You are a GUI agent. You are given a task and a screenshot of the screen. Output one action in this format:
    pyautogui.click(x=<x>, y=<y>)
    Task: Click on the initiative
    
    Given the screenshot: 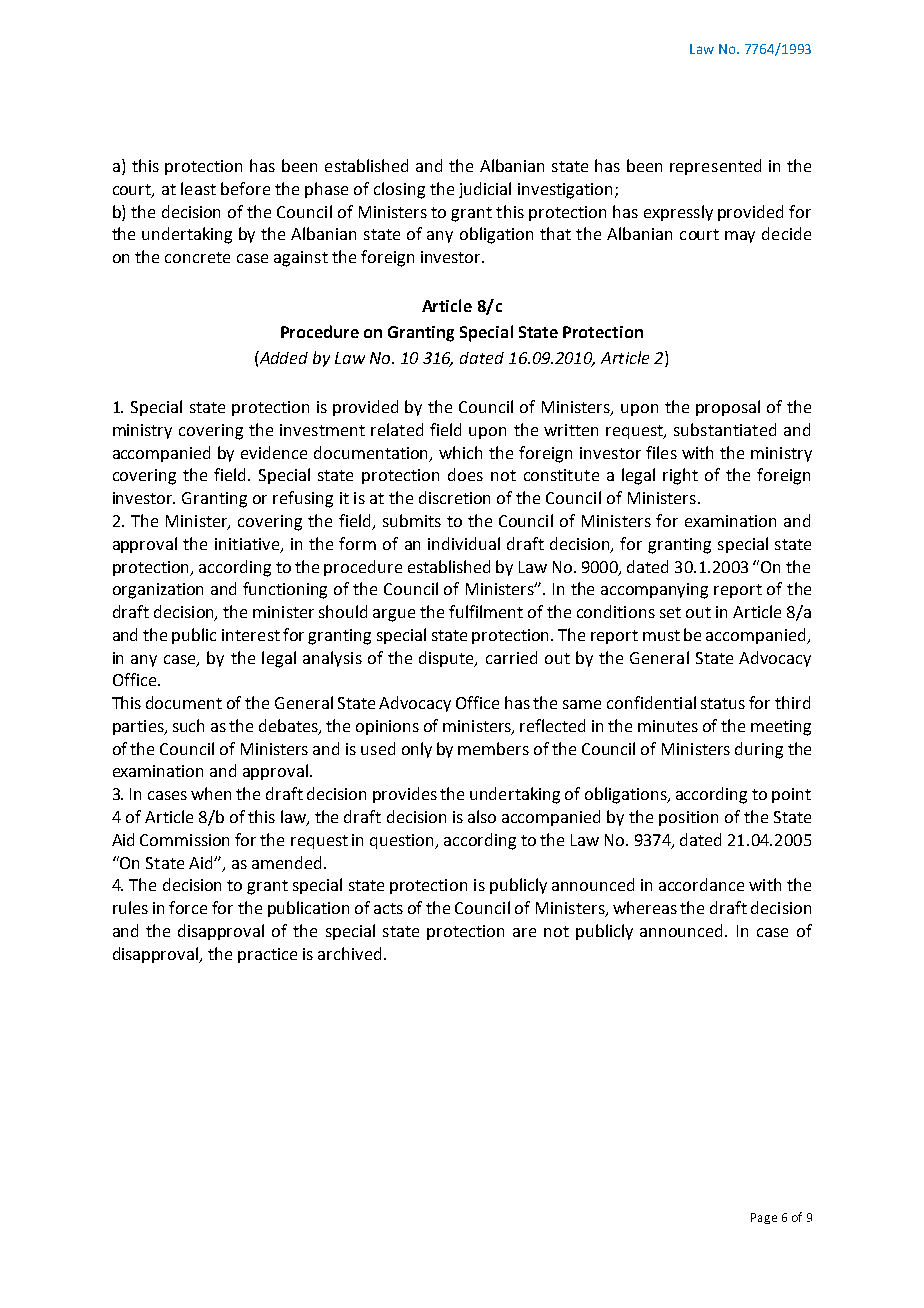 What is the action you would take?
    pyautogui.click(x=248, y=545)
